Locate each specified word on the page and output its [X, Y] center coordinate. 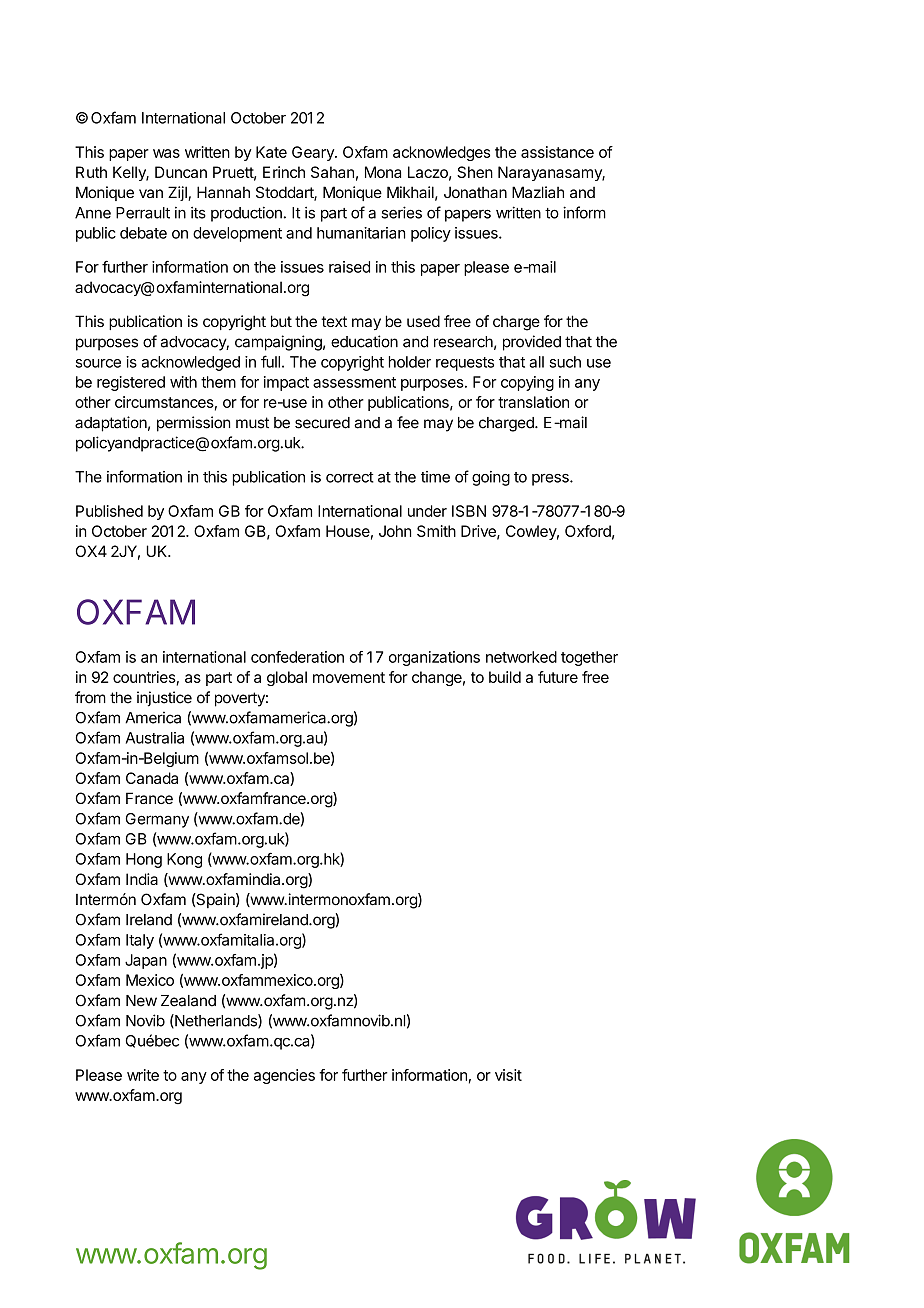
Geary [314, 153]
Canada [152, 778]
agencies [284, 1076]
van [151, 193]
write [143, 1075]
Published [109, 511]
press [551, 480]
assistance [557, 152]
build [505, 677]
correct [350, 477]
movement [349, 677]
